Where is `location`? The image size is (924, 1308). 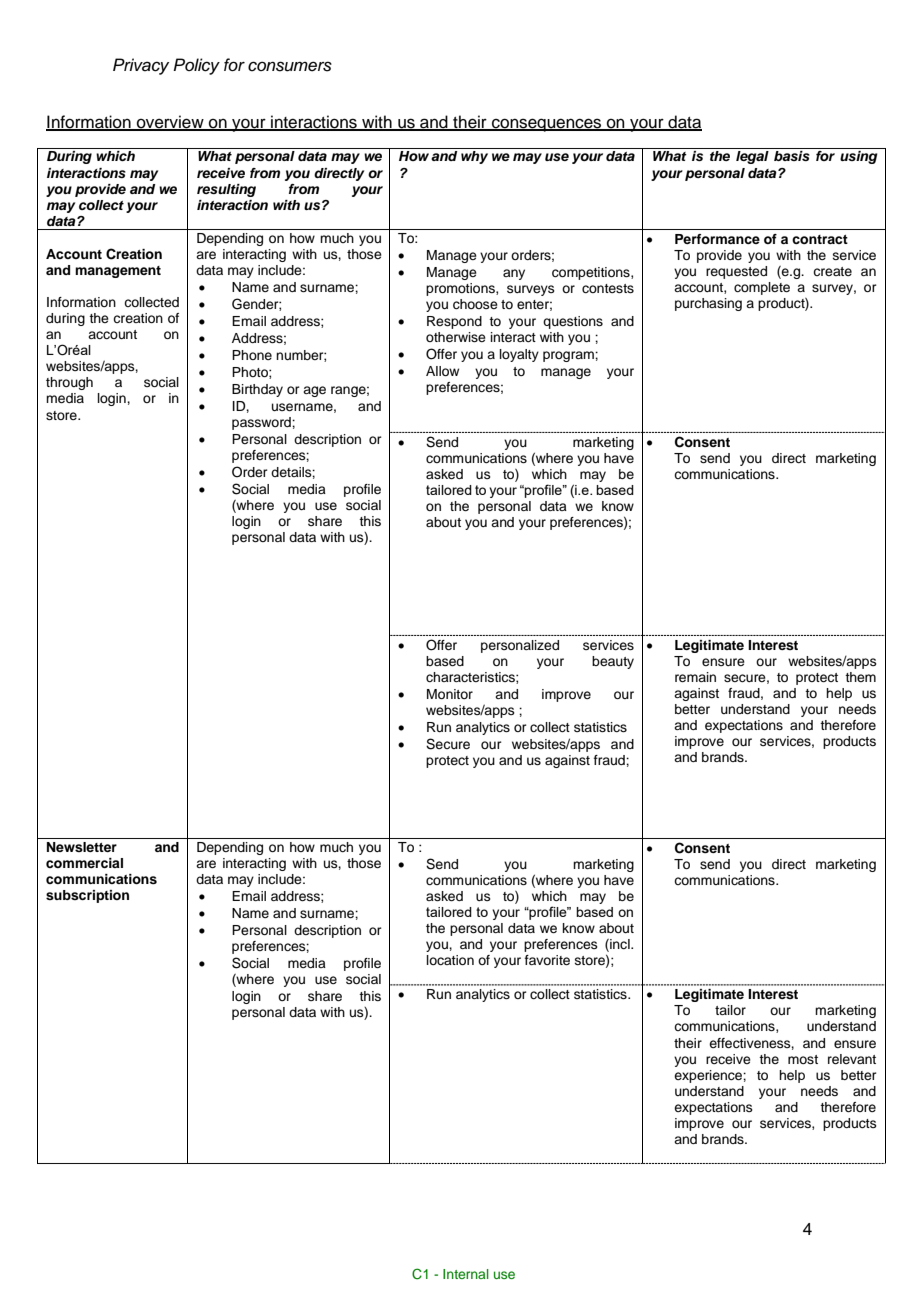 location is located at coordinates (450, 960).
